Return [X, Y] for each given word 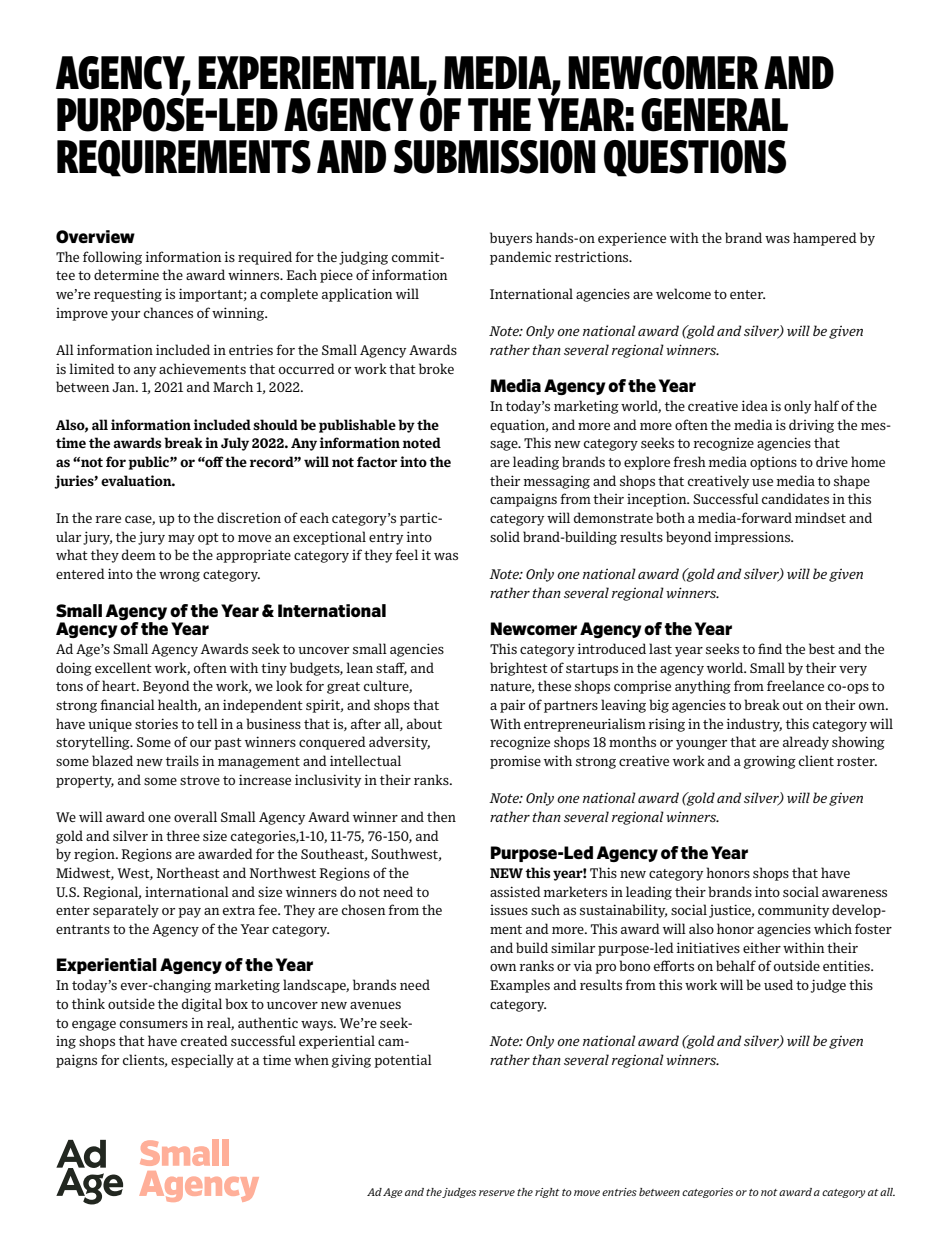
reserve [497, 1193]
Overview [95, 237]
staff [391, 668]
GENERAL [714, 115]
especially [202, 1061]
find [770, 648]
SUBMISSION [495, 157]
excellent [123, 667]
